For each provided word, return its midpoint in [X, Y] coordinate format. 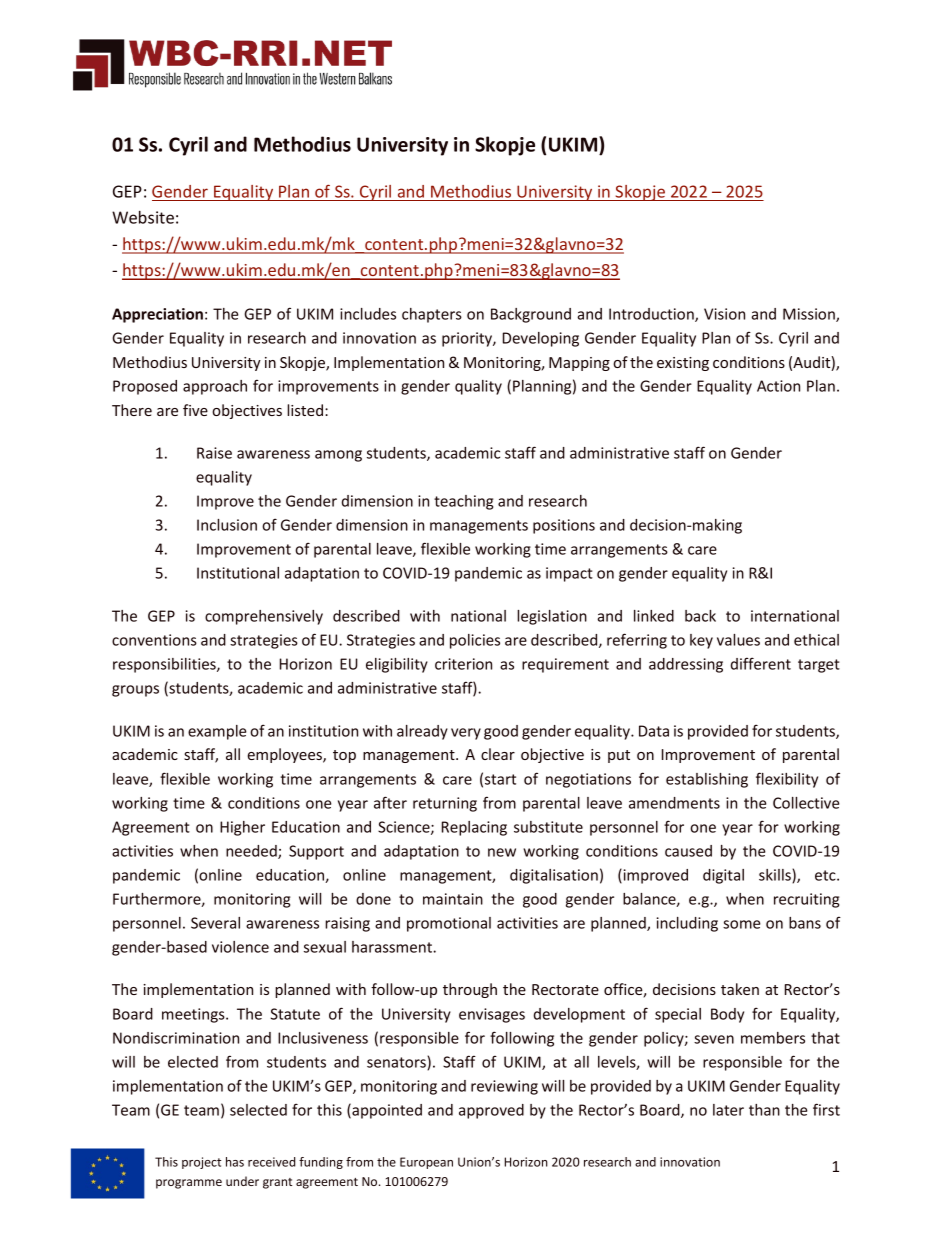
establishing [707, 780]
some [741, 924]
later [728, 1110]
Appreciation [157, 315]
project [201, 1163]
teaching [463, 502]
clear [498, 754]
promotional [449, 924]
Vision [724, 314]
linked [654, 616]
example [217, 732]
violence [240, 947]
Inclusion [227, 525]
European [426, 1163]
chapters [432, 315]
